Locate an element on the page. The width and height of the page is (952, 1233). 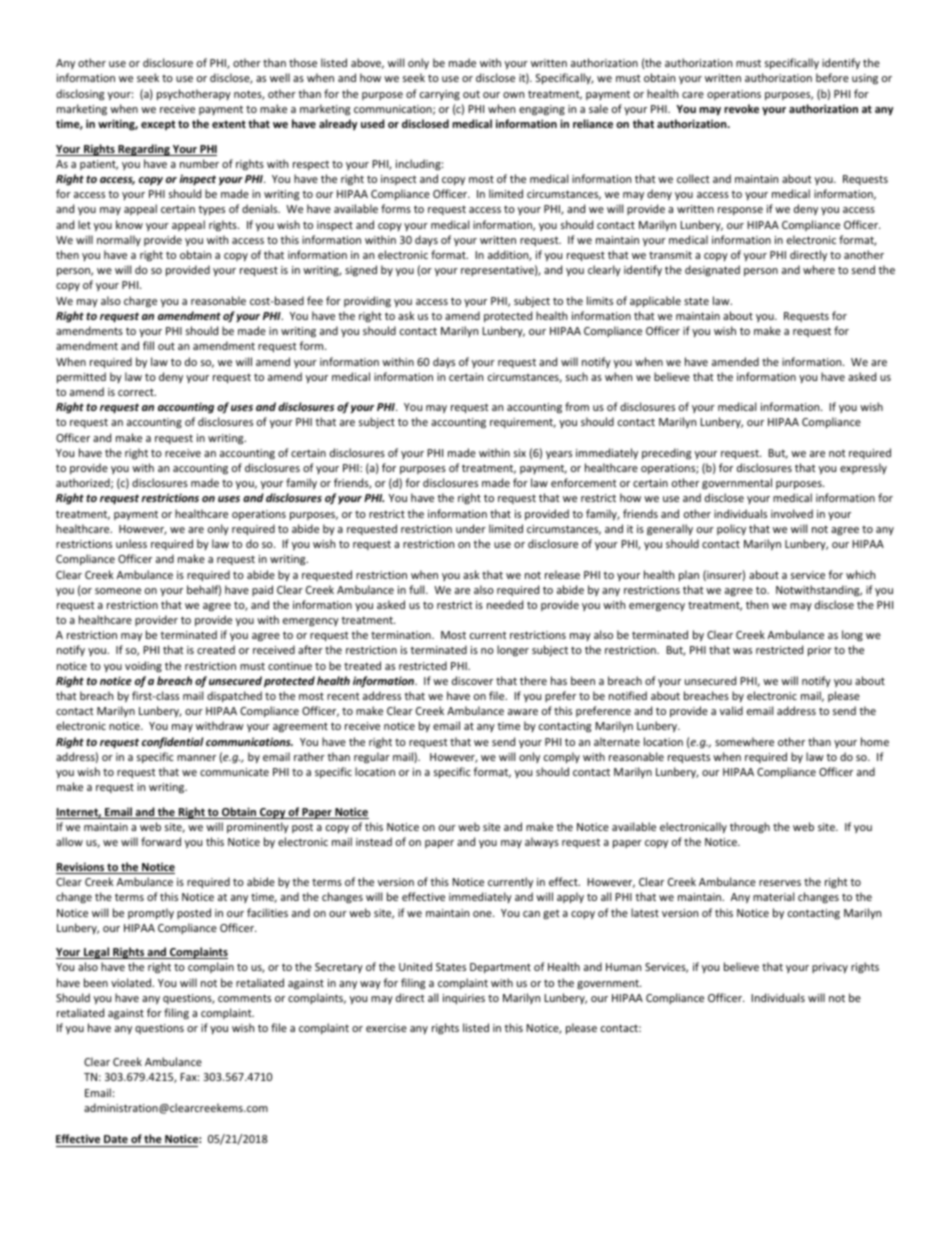
Date is located at coordinates (116, 1139).
